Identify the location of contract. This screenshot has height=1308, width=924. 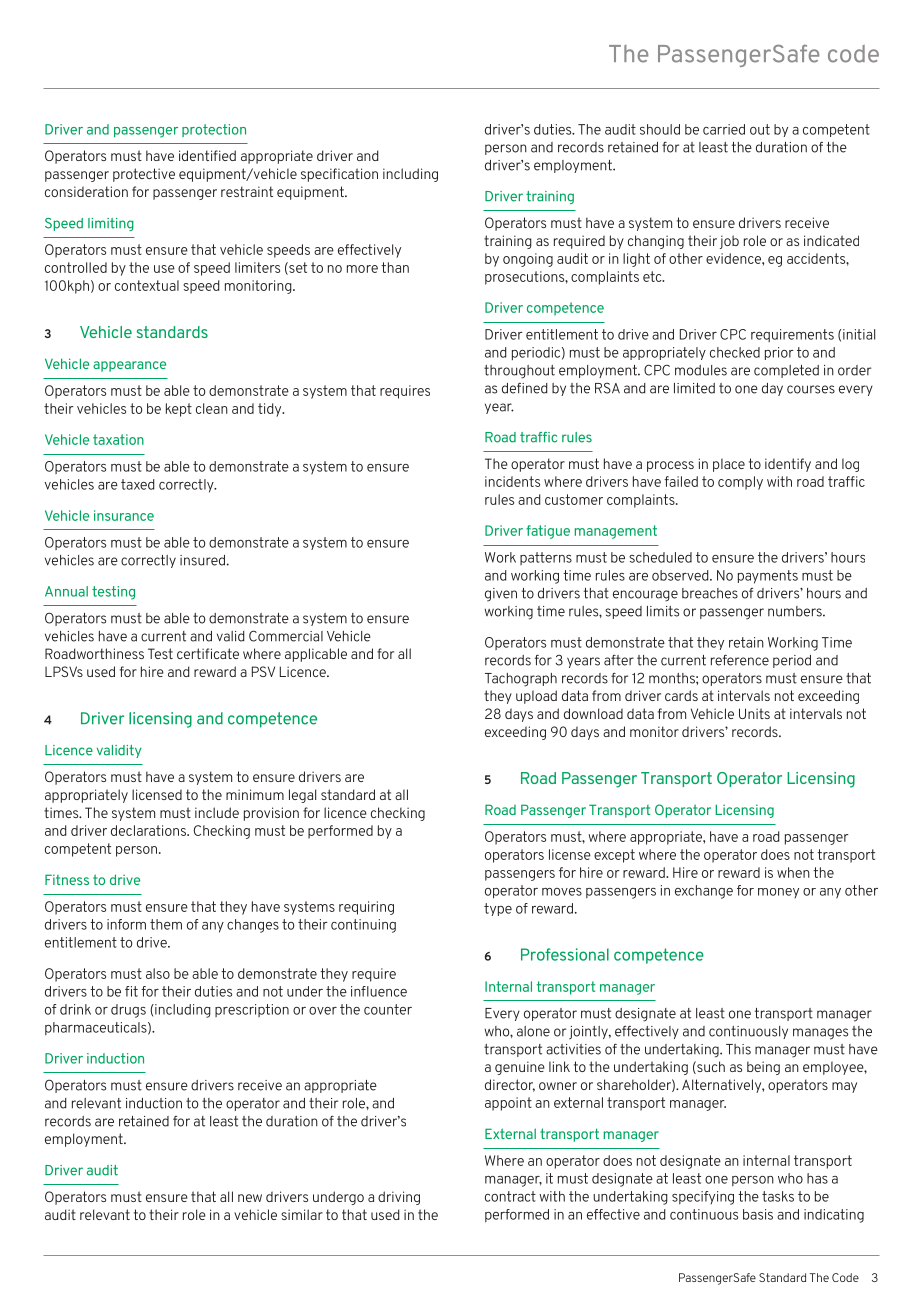
(510, 1196).
